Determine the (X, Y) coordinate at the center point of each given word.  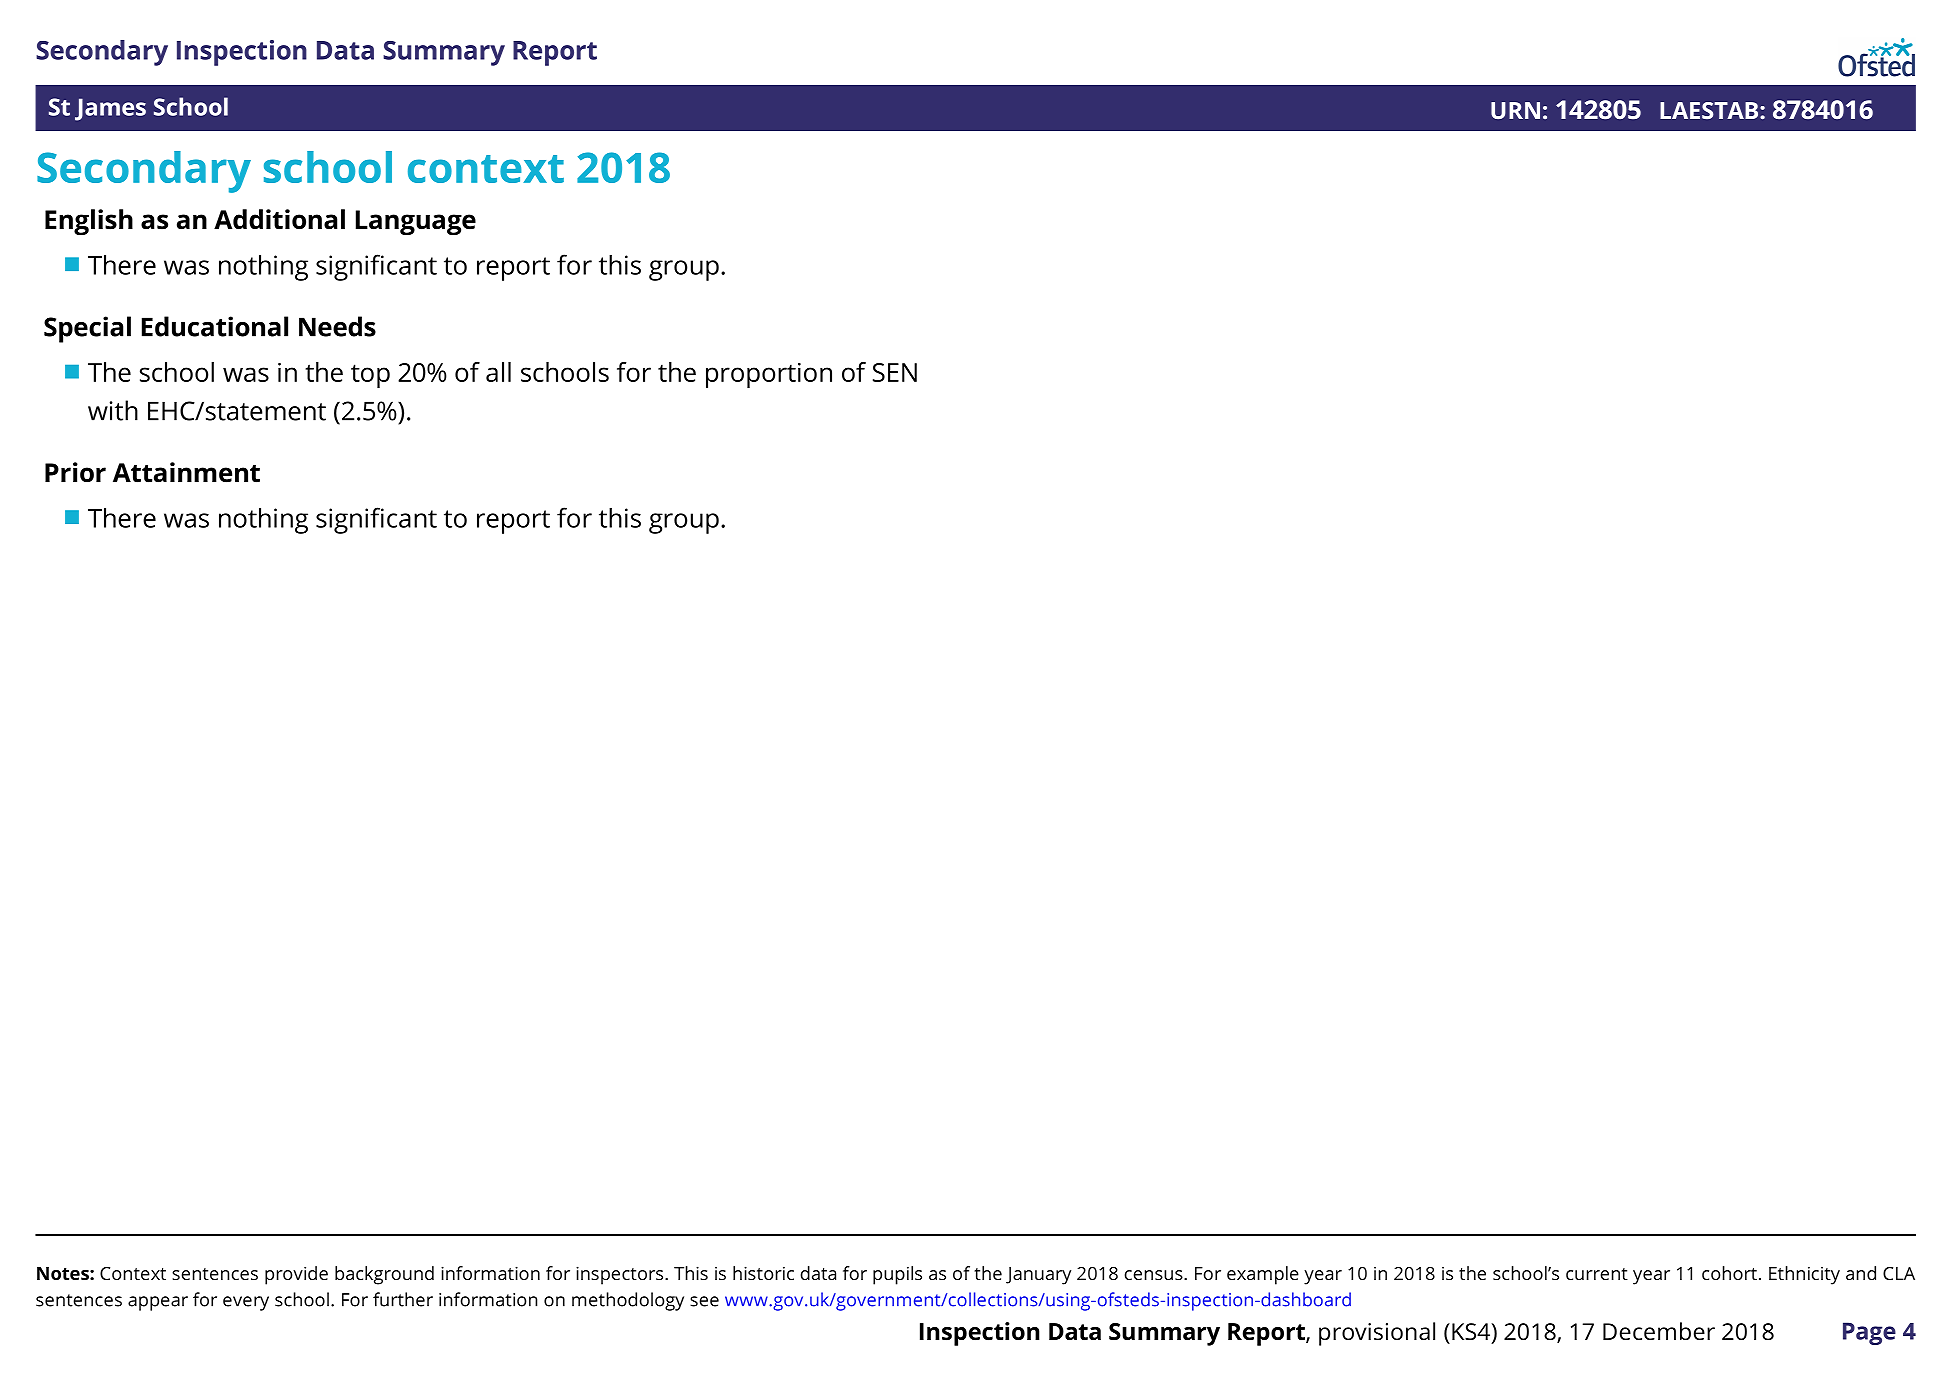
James (110, 109)
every (246, 1303)
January (1038, 1276)
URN (1515, 110)
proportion (769, 375)
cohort (1729, 1273)
